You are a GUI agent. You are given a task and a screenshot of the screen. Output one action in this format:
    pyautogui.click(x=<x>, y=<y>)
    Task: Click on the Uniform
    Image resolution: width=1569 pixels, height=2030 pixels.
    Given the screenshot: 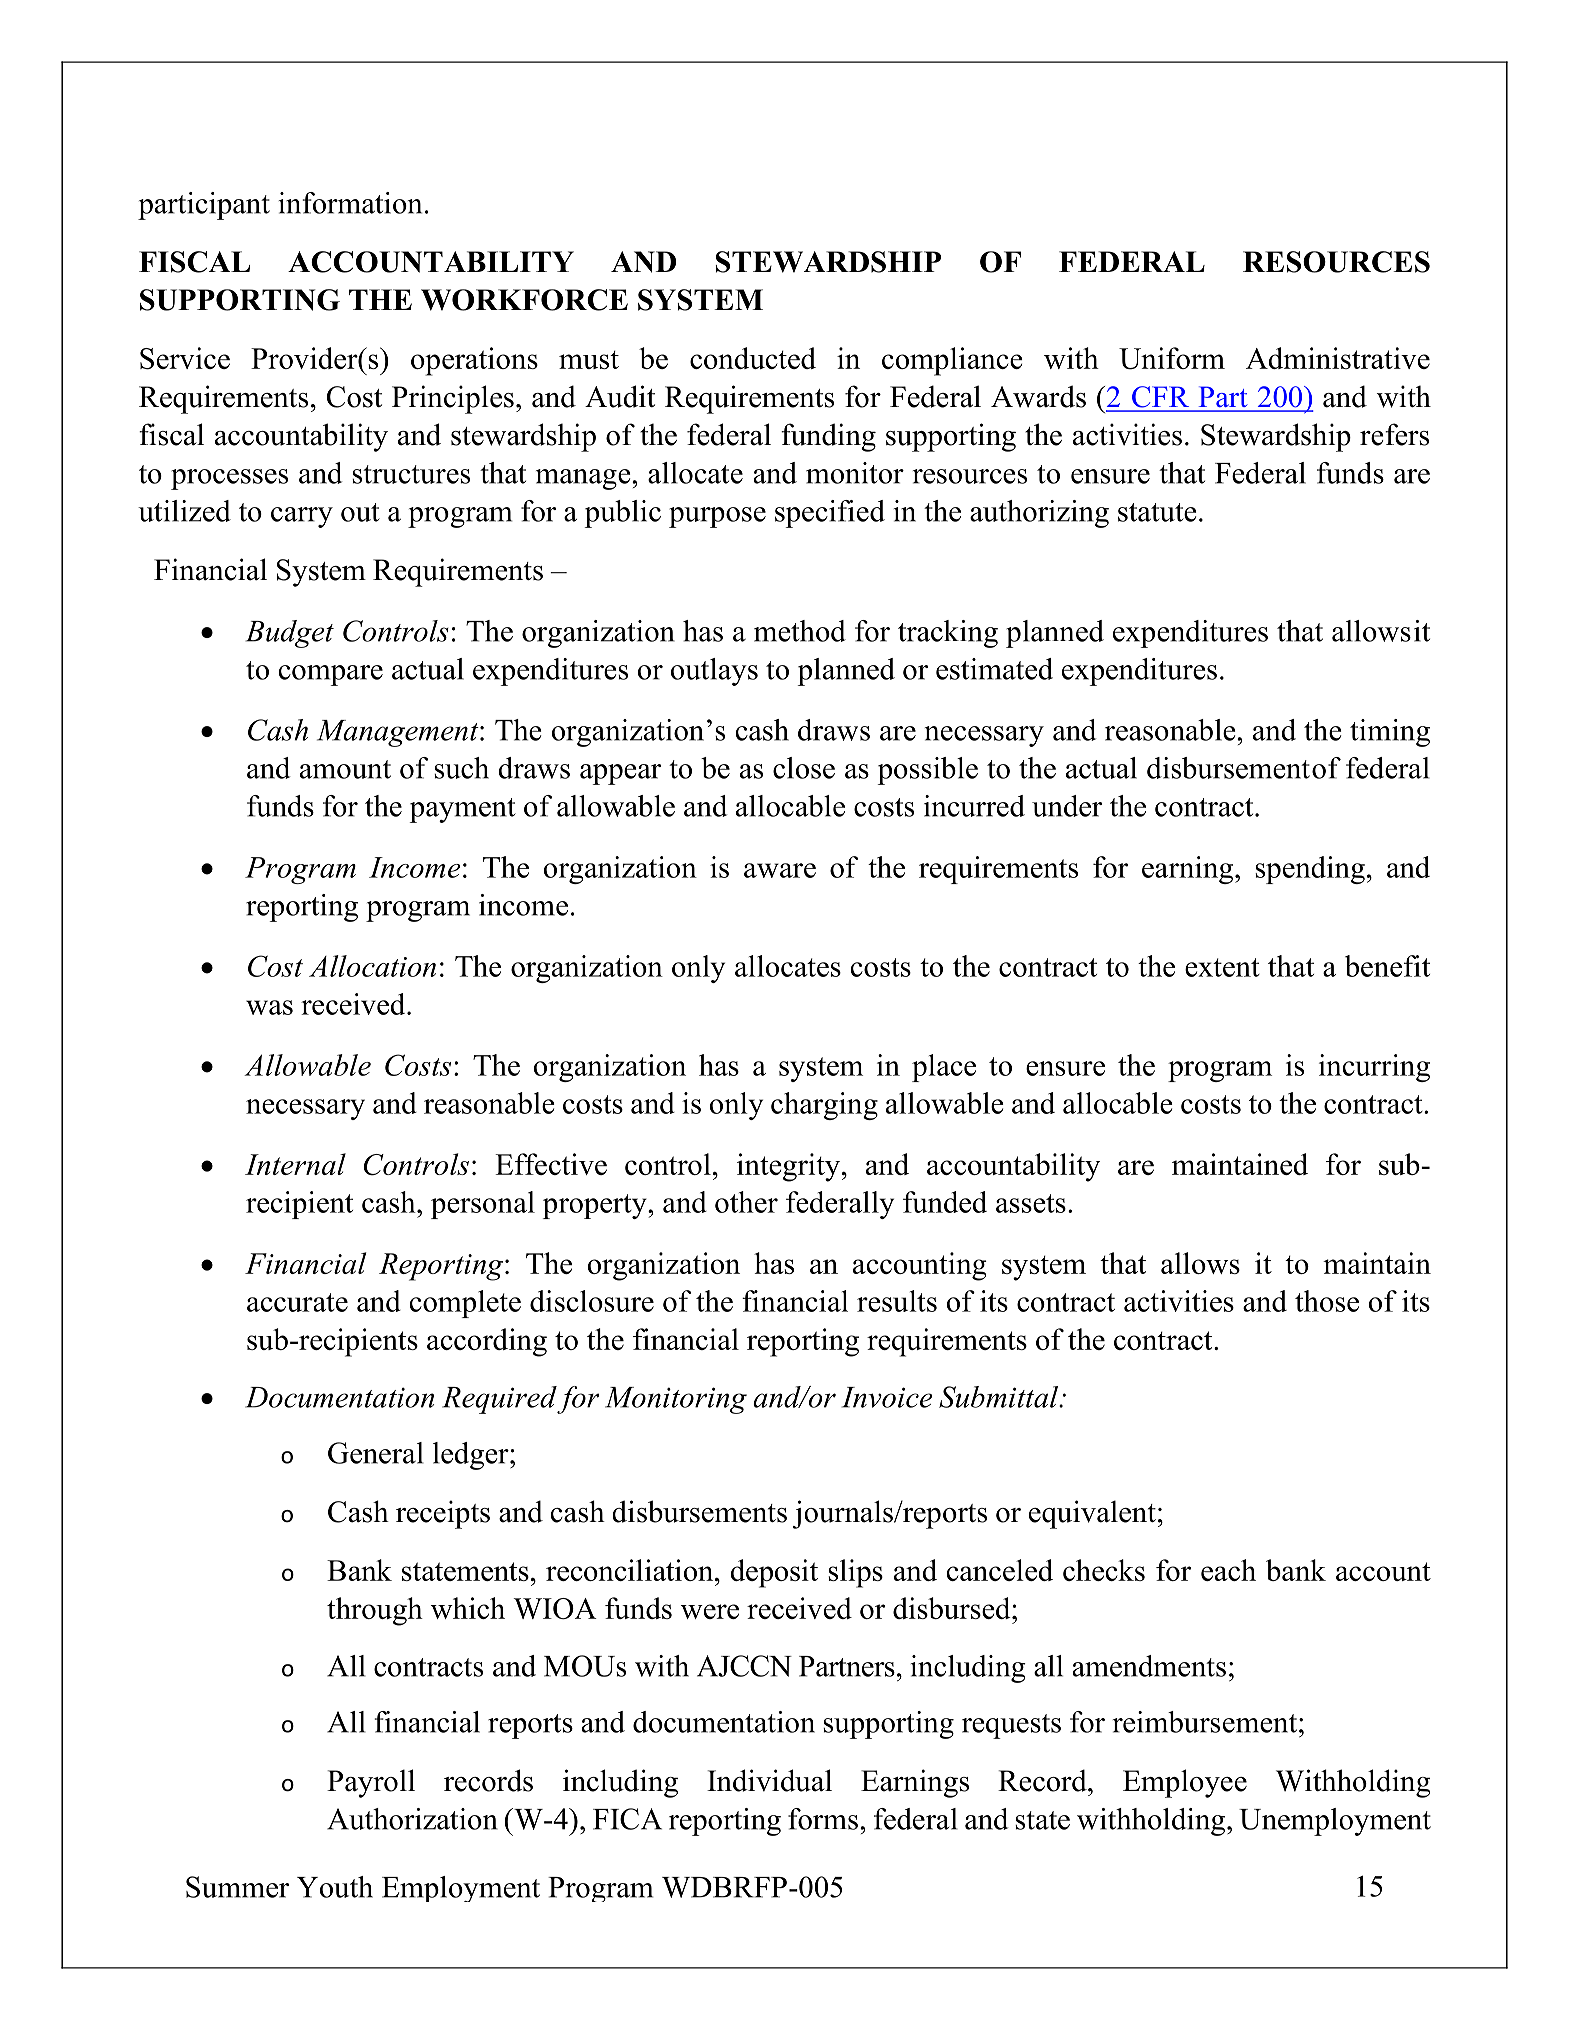 What is the action you would take?
    pyautogui.click(x=1172, y=358)
